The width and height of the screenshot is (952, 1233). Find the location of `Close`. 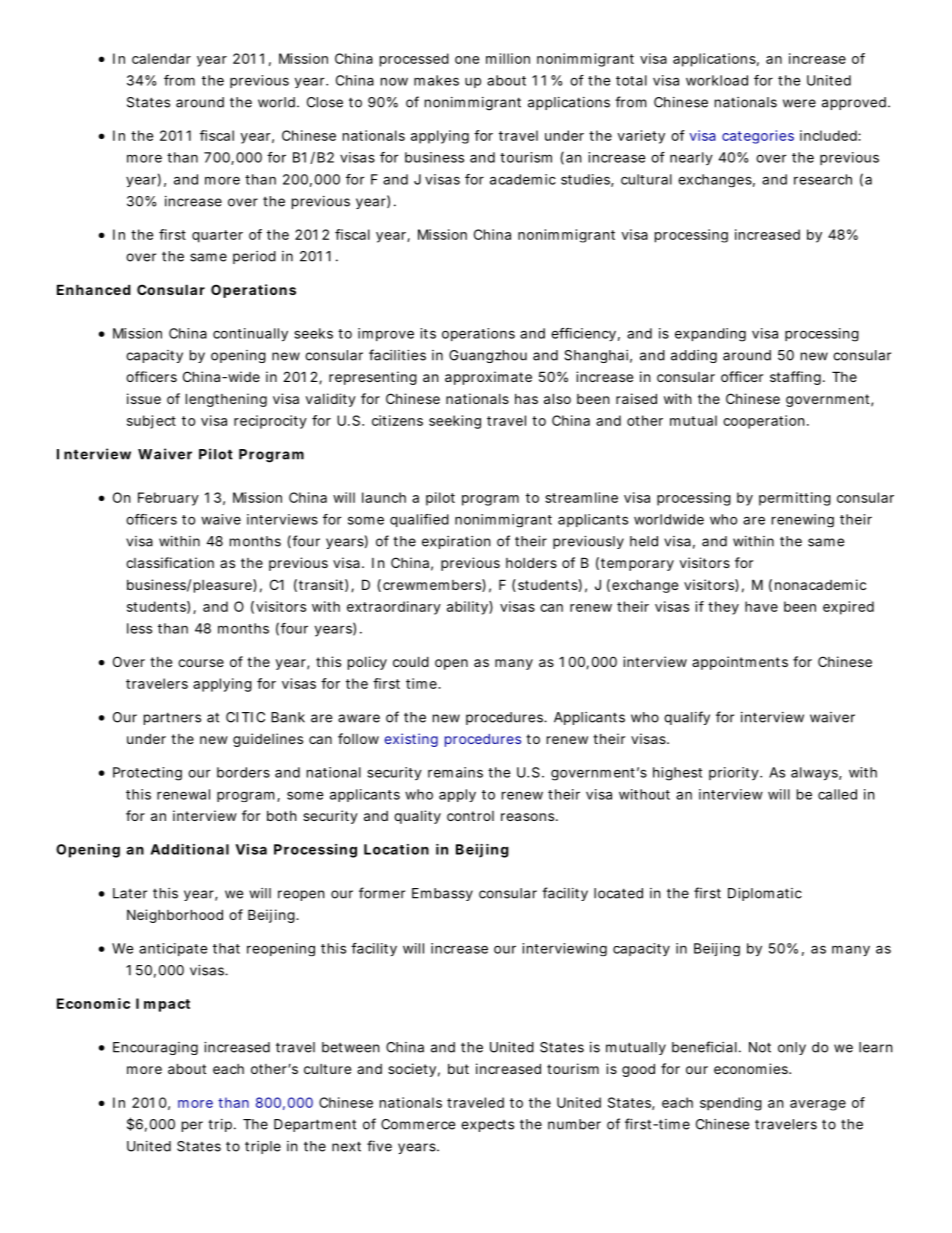

Close is located at coordinates (325, 102).
